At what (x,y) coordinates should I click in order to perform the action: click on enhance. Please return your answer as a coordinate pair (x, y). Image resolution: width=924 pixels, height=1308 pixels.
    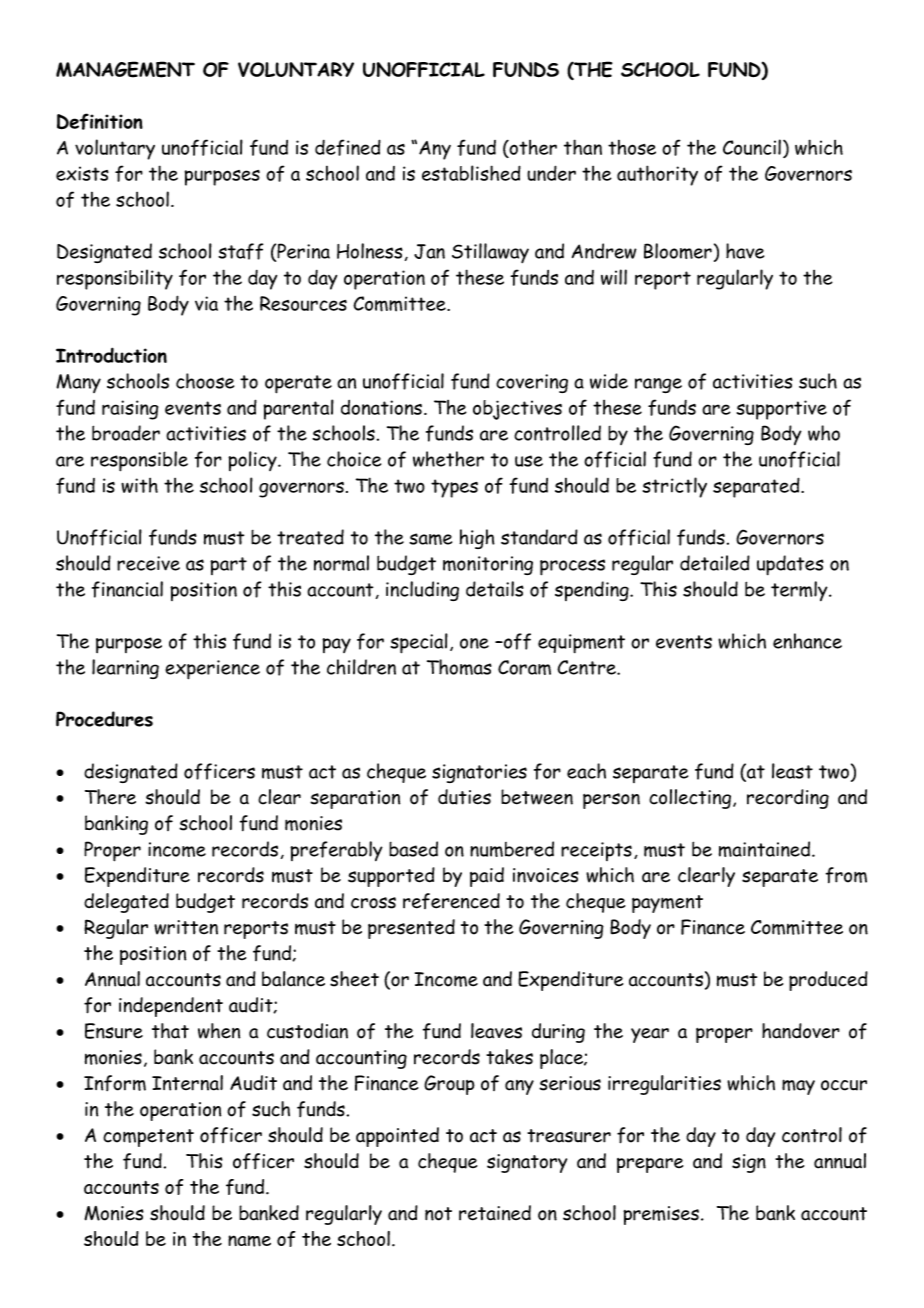
    Looking at the image, I should click on (807, 641).
